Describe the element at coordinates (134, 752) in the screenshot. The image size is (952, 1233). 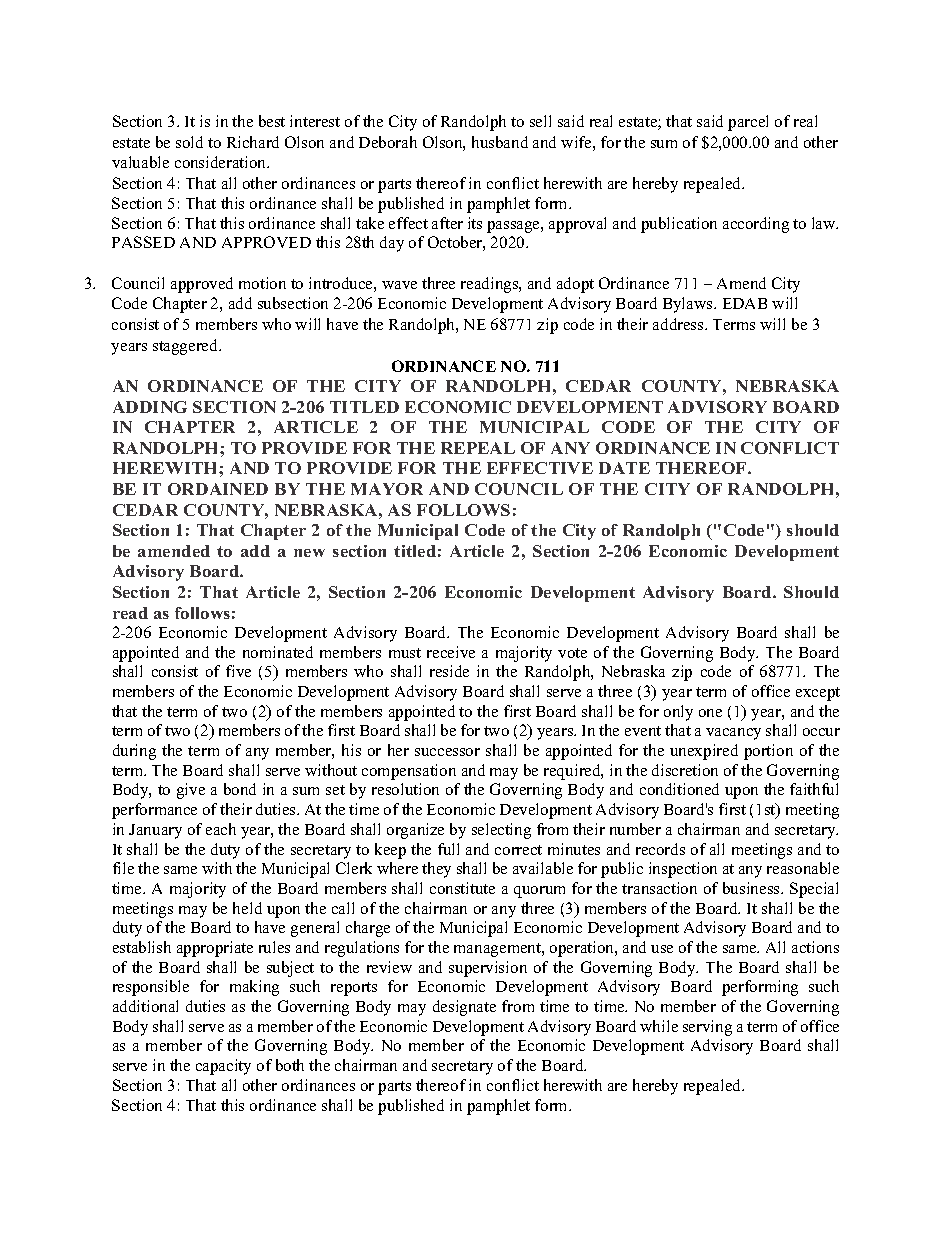
I see `during` at that location.
